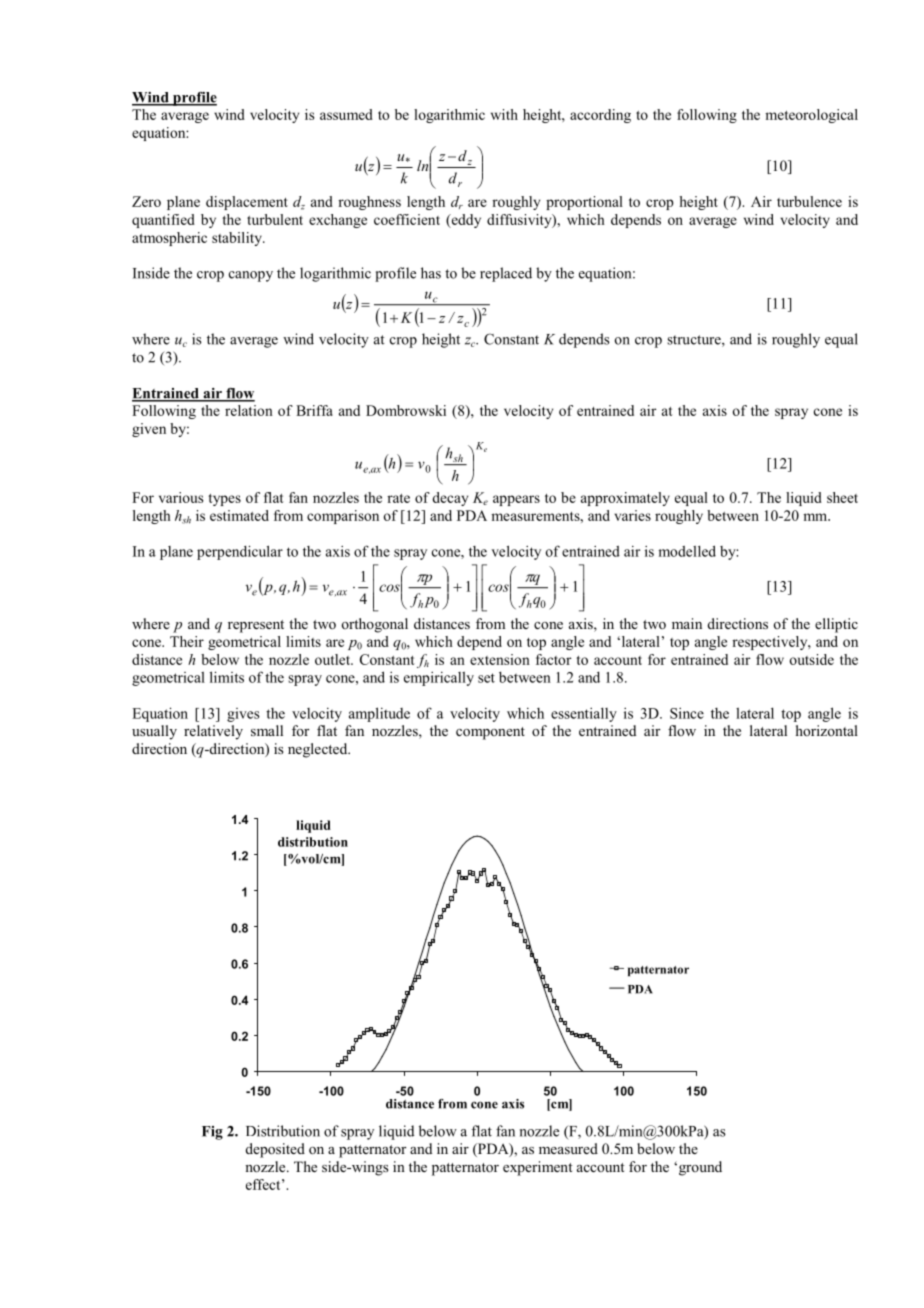  I want to click on experiment, so click(538, 1168).
